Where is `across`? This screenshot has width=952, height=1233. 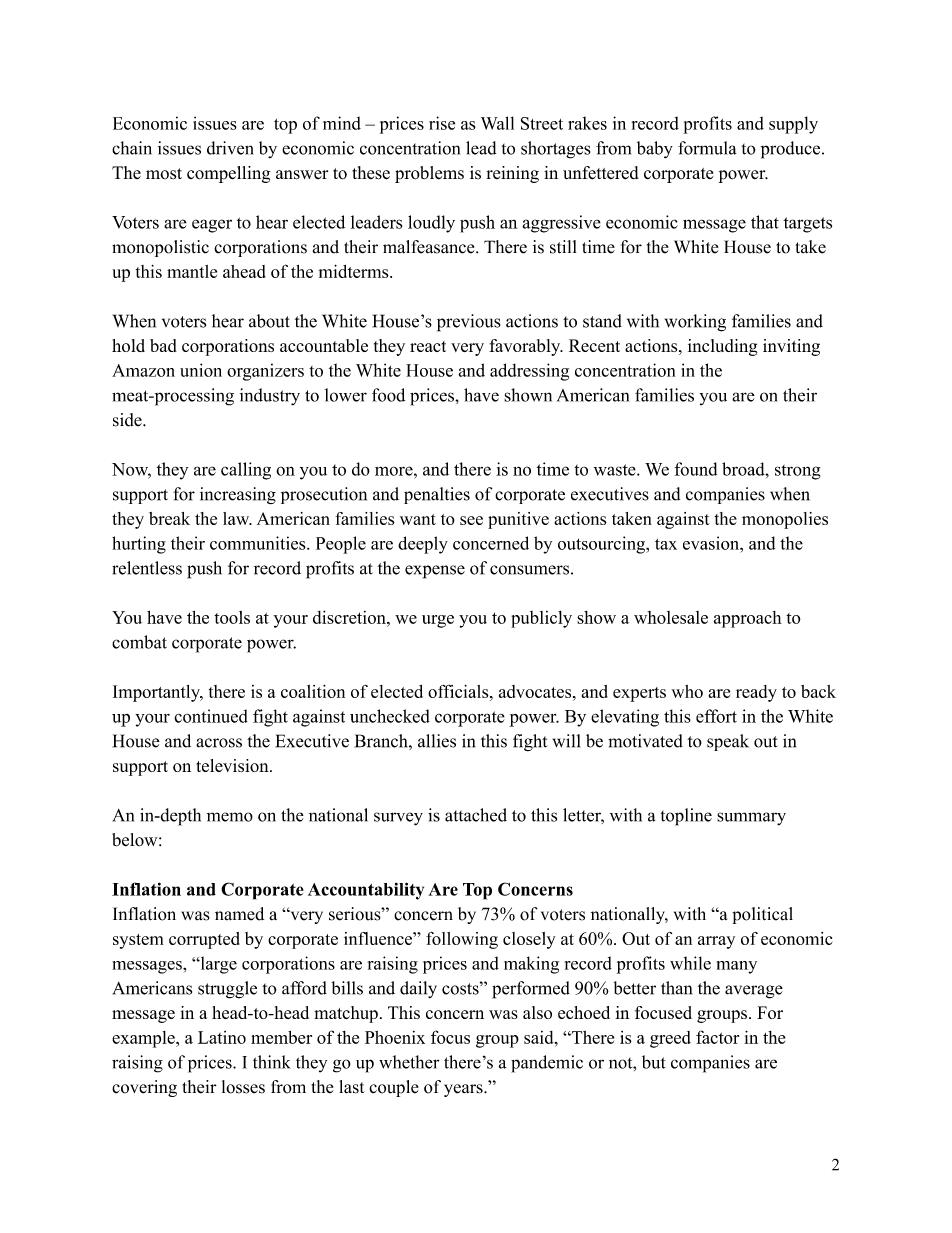 across is located at coordinates (219, 743).
